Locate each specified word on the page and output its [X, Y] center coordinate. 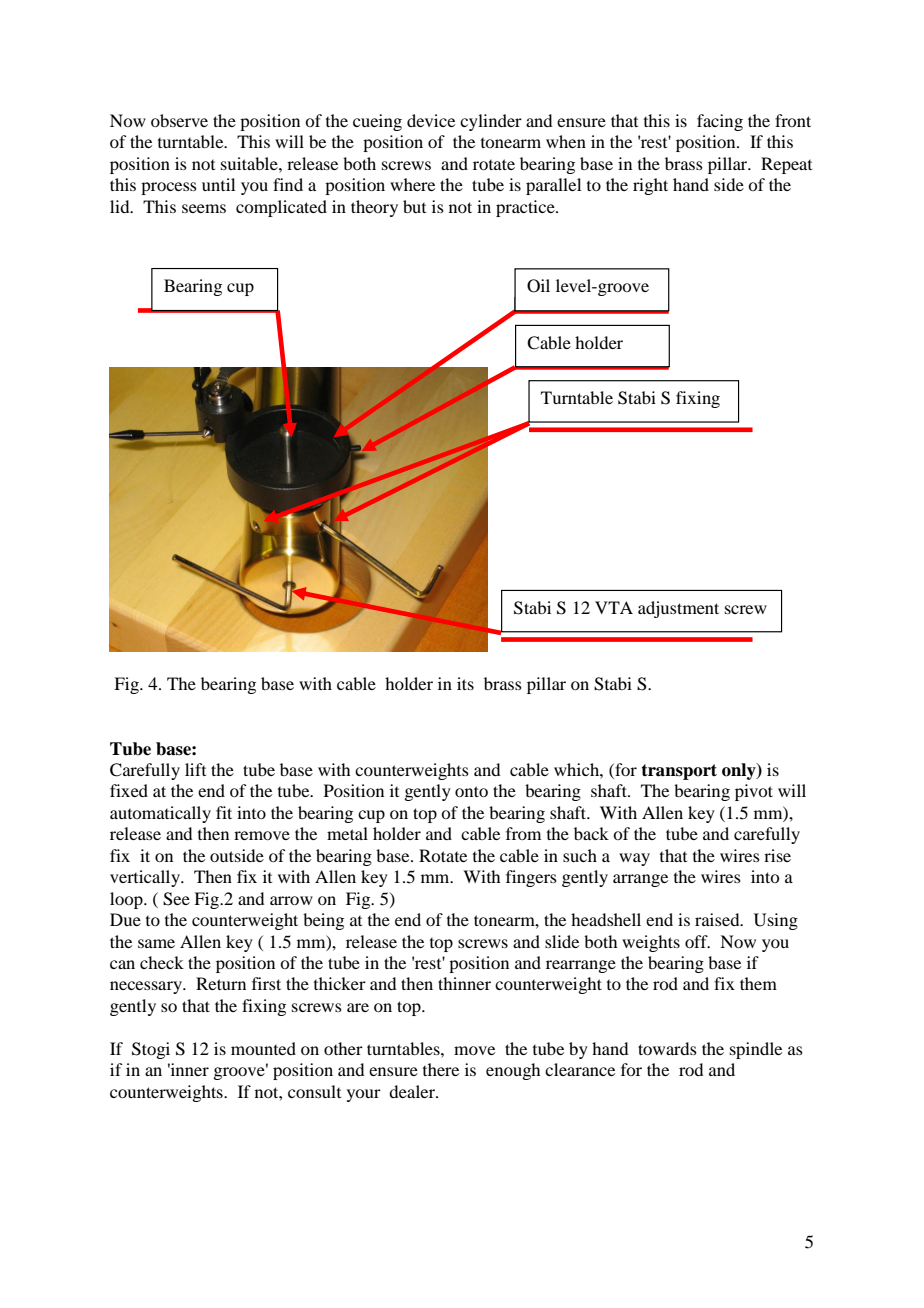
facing [720, 122]
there [441, 1069]
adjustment [678, 609]
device [431, 120]
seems [204, 208]
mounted [263, 1048]
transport [679, 772]
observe [179, 120]
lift [195, 769]
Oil [538, 286]
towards [667, 1048]
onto [471, 791]
